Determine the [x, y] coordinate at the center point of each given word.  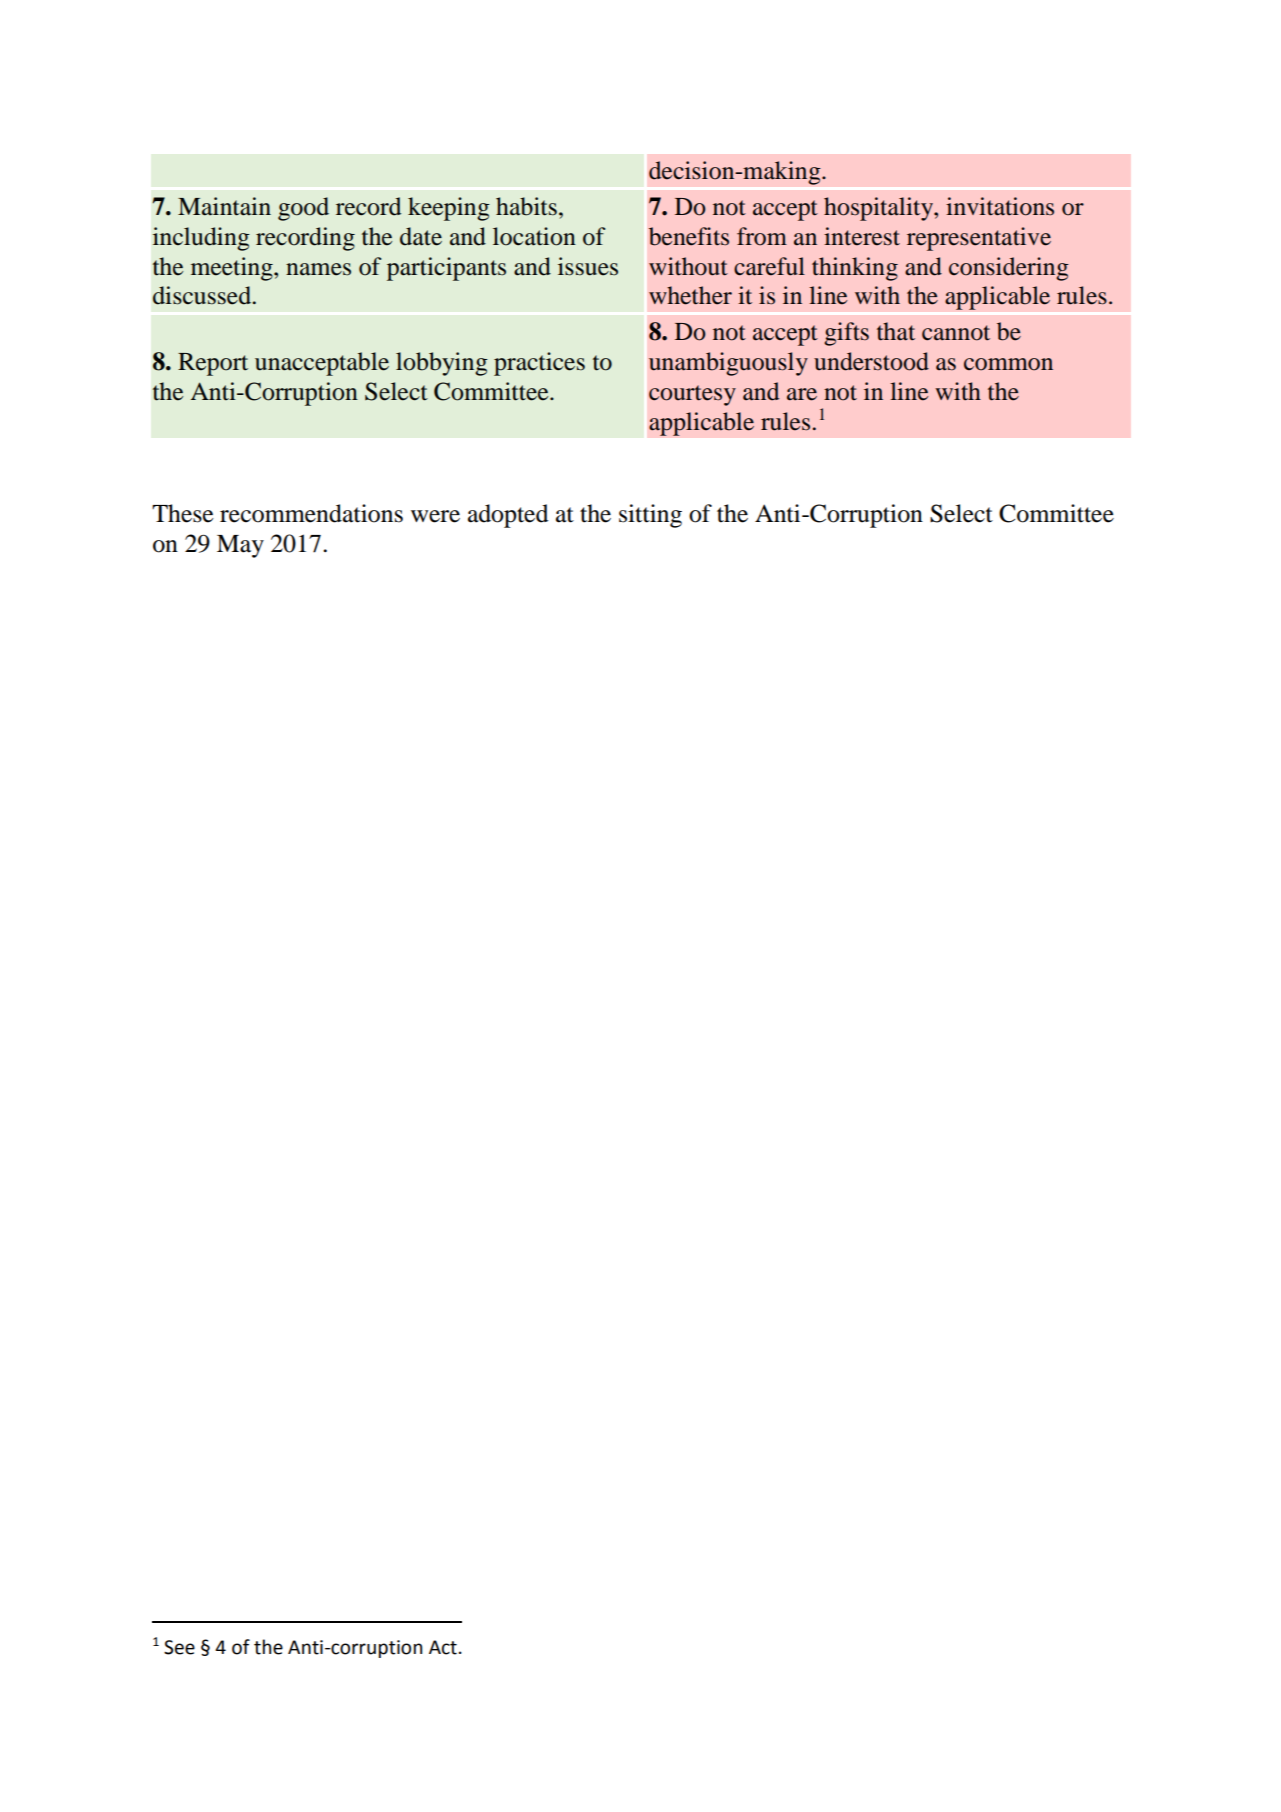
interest [862, 236]
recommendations [311, 513]
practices [539, 364]
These [182, 513]
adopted [508, 516]
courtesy [692, 395]
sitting [650, 516]
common [1008, 364]
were [435, 516]
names [318, 269]
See [179, 1647]
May [240, 546]
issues [588, 266]
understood [871, 361]
